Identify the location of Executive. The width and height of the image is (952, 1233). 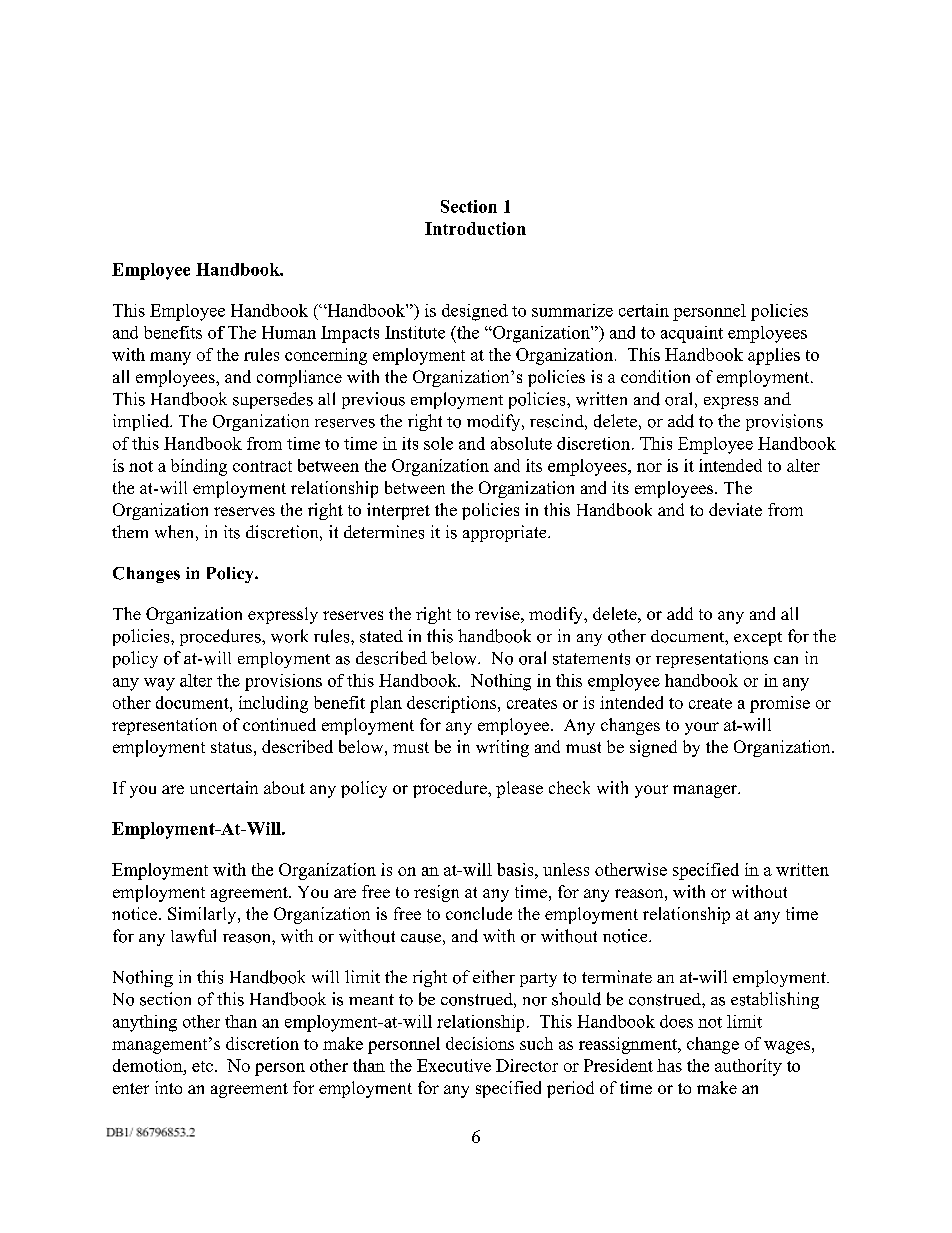
(454, 1065).
